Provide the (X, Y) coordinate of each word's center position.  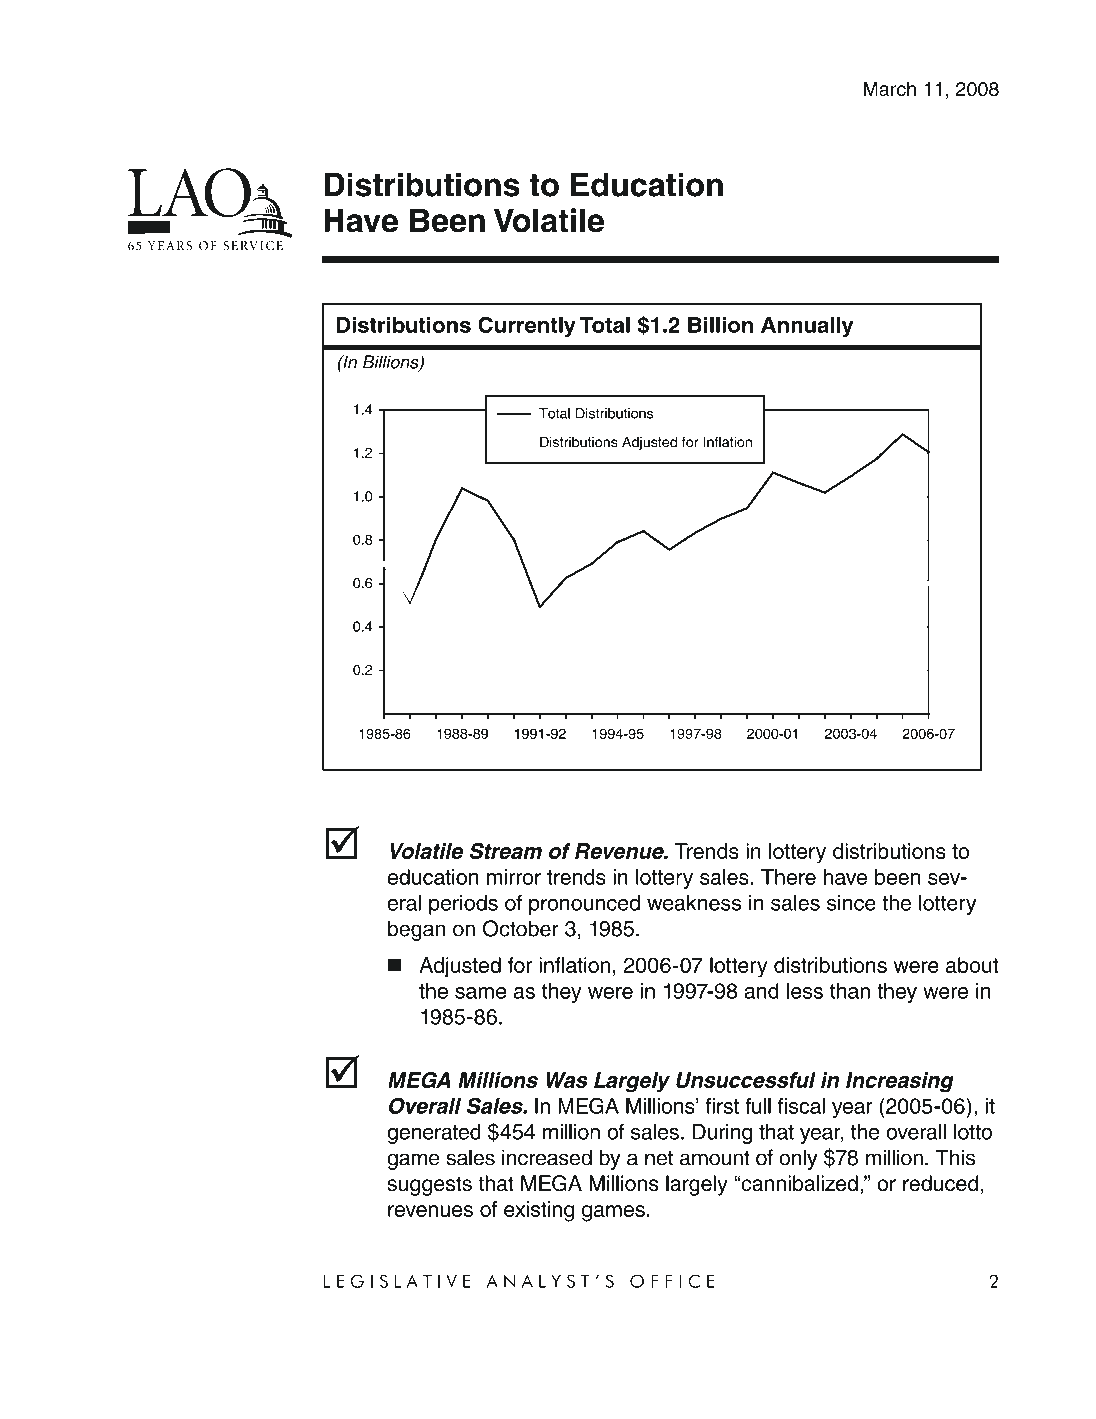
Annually (807, 327)
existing (539, 1211)
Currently (527, 326)
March (890, 88)
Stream (506, 851)
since (851, 903)
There (788, 877)
